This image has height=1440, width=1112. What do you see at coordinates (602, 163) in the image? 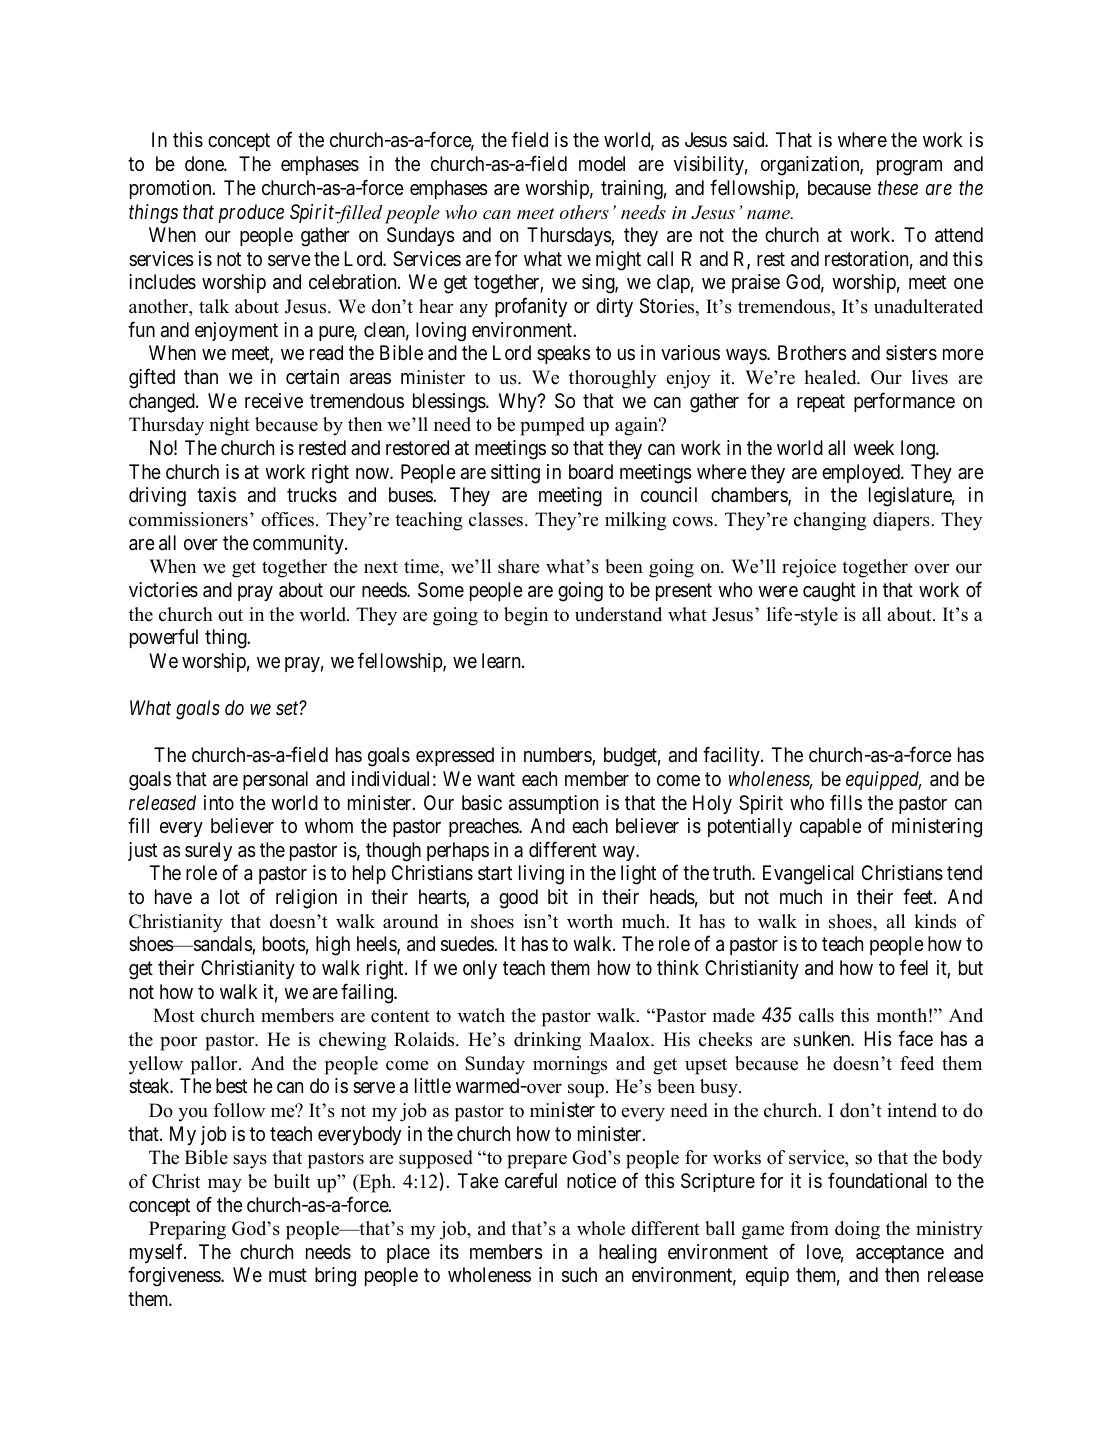
I see `model` at bounding box center [602, 163].
